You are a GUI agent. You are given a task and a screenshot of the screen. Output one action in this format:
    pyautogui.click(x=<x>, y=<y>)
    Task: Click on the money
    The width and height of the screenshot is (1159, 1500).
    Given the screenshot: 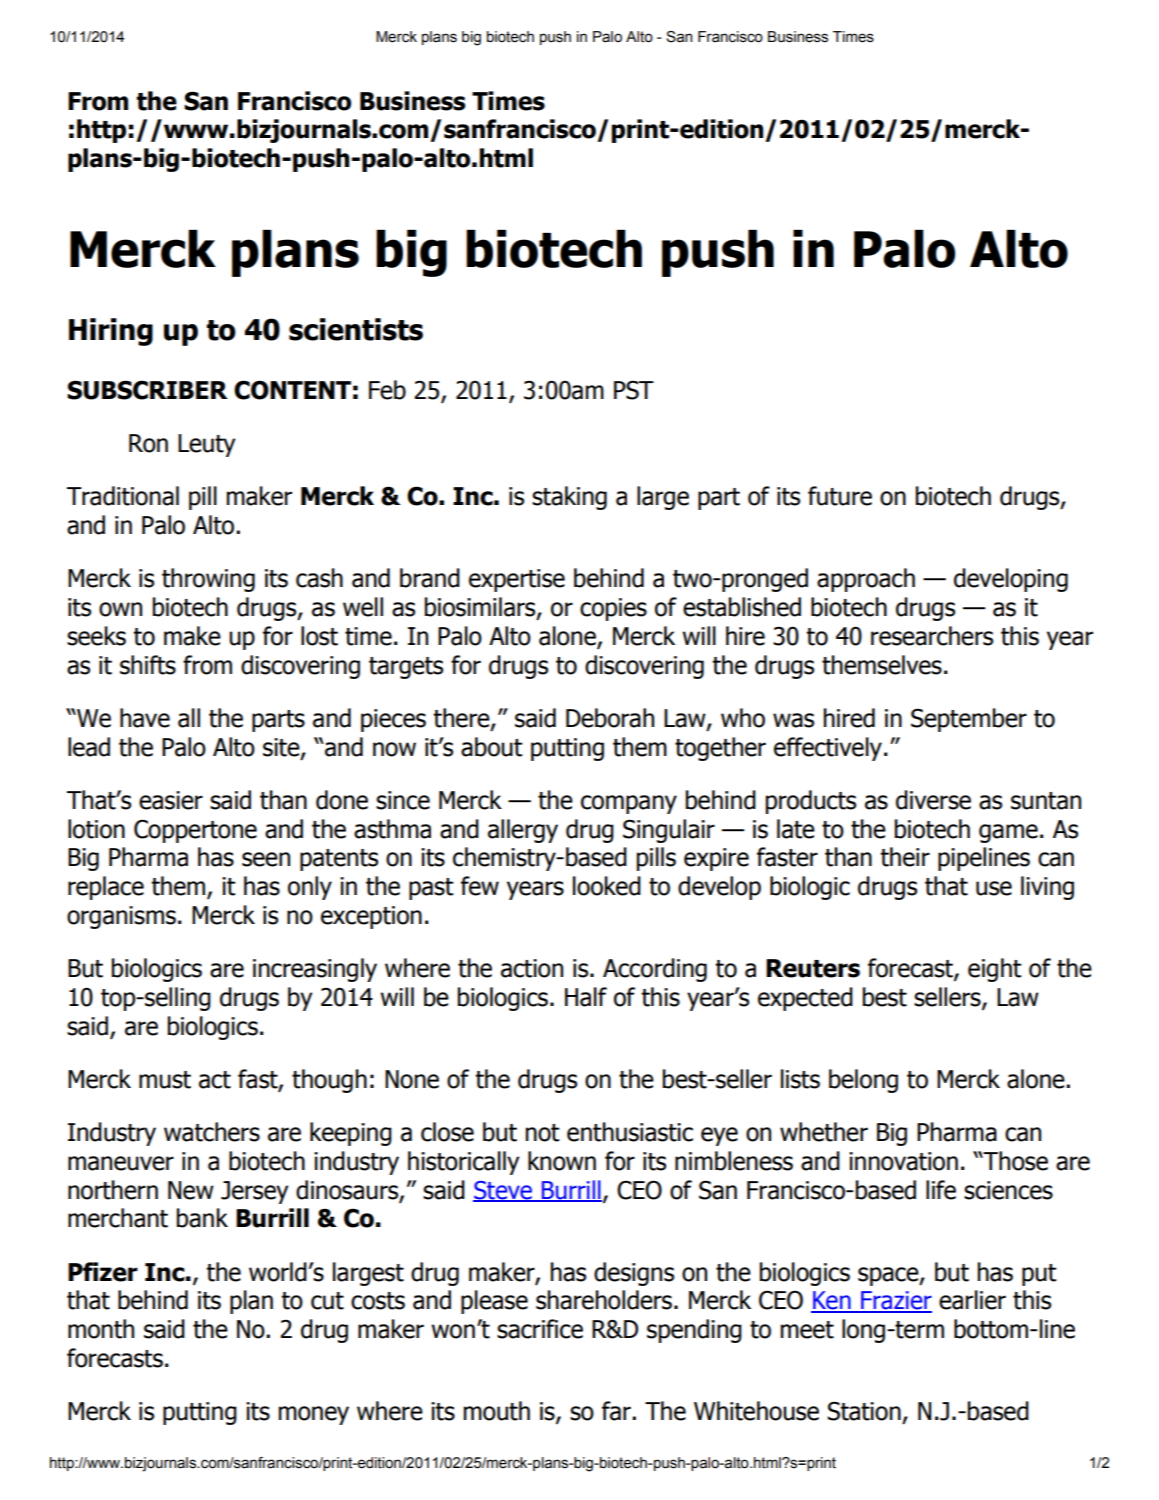 What is the action you would take?
    pyautogui.click(x=314, y=1415)
